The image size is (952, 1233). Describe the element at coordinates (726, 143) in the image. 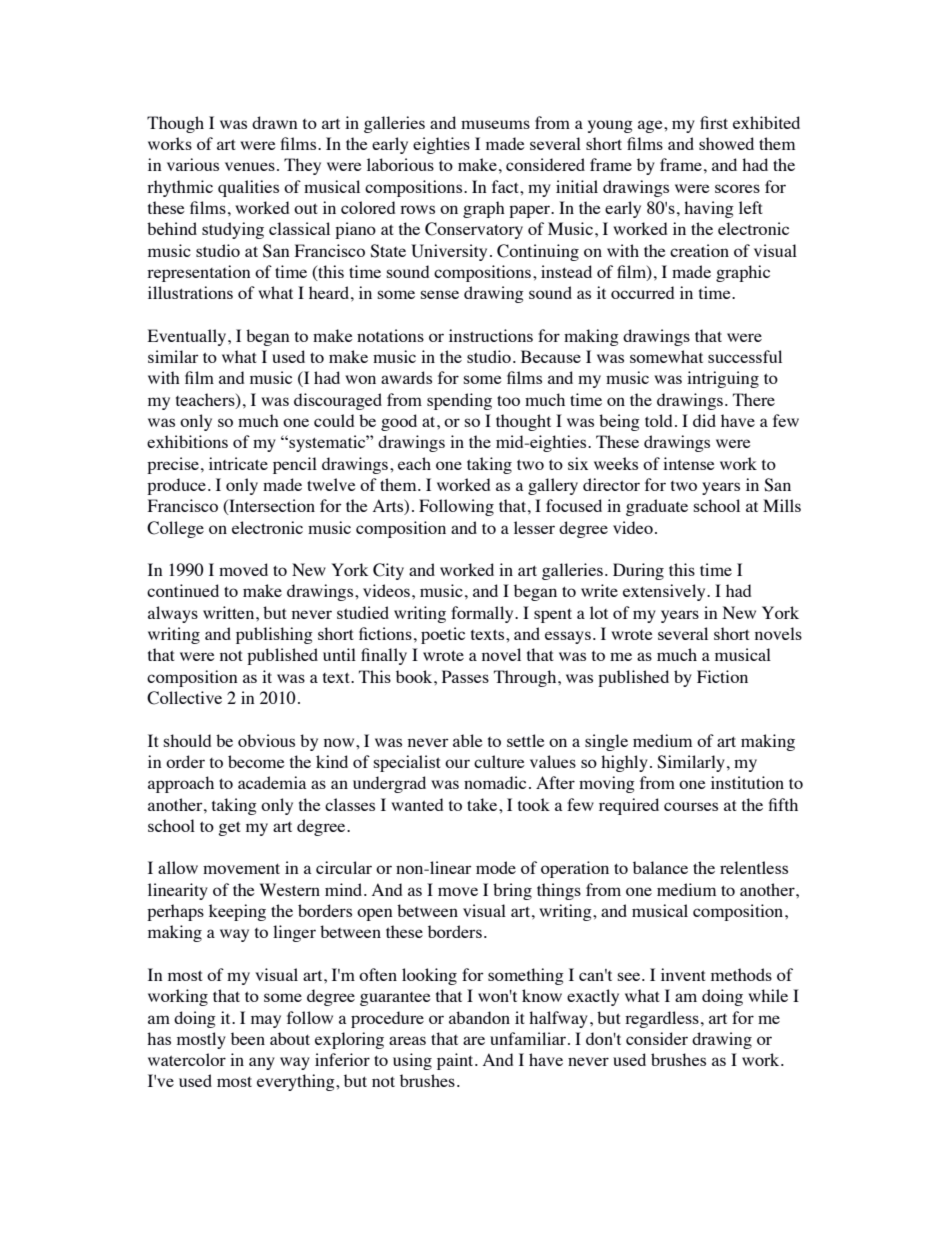

I see `showed` at that location.
